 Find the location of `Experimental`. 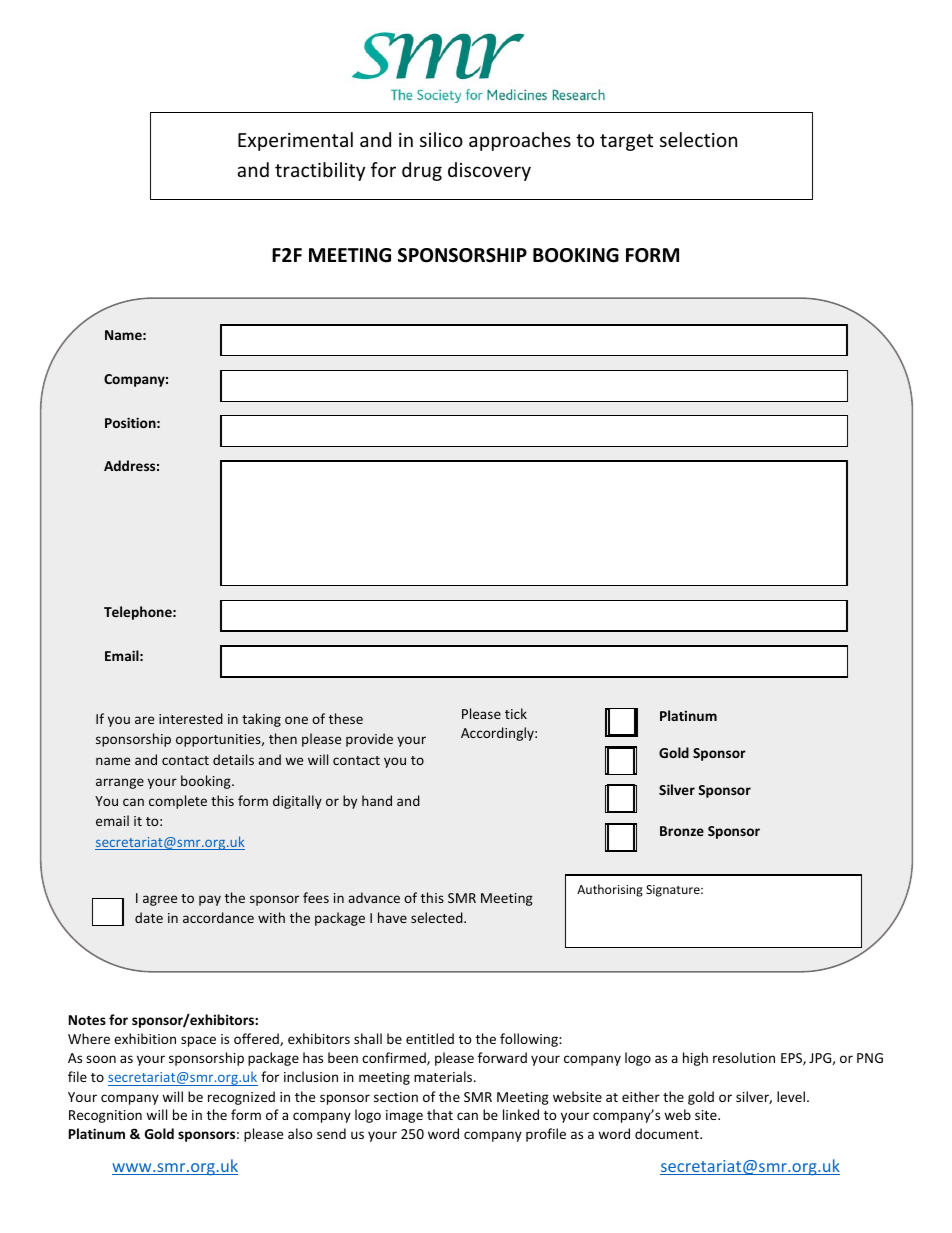

Experimental is located at coordinates (295, 141).
